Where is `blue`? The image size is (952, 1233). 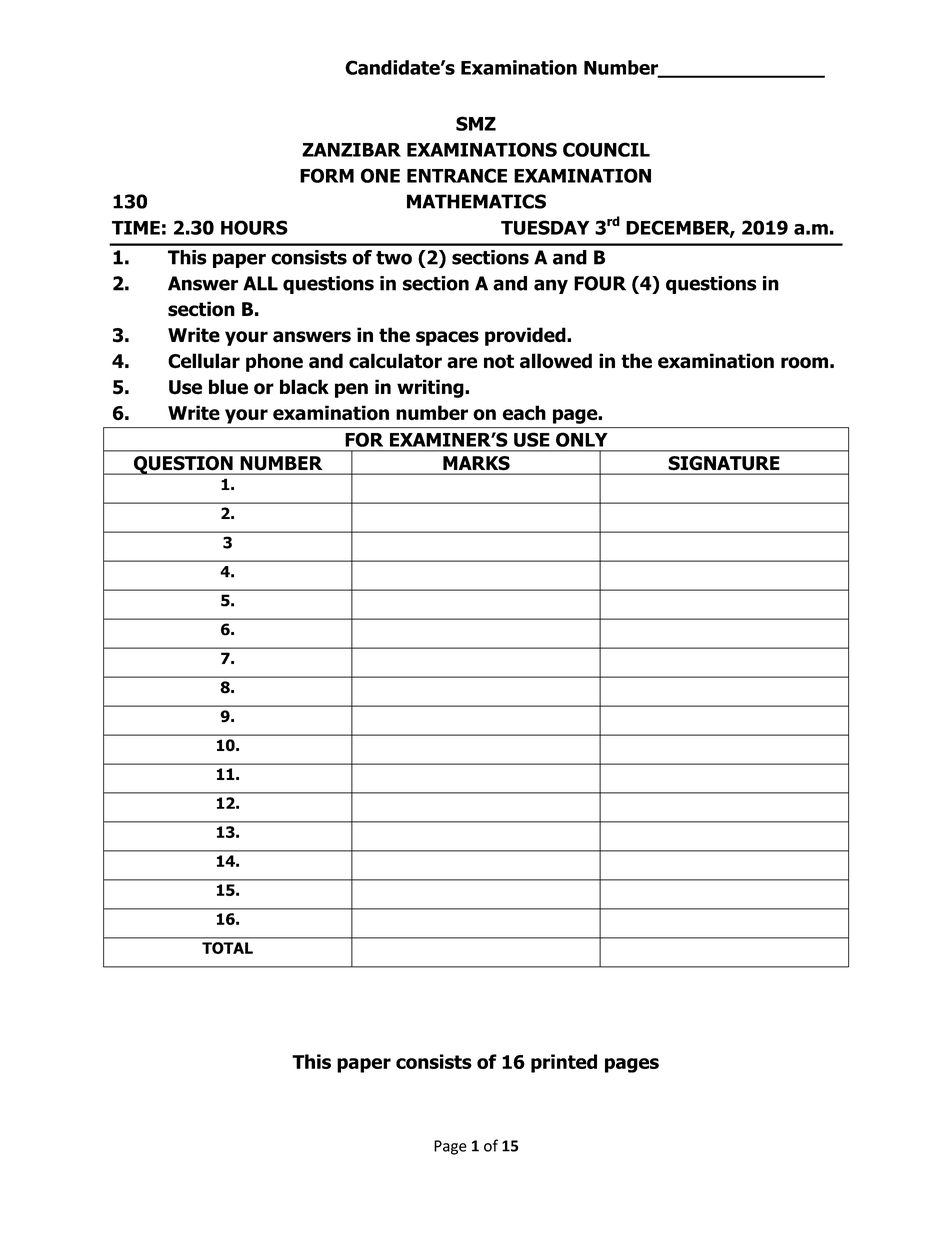
blue is located at coordinates (228, 387).
